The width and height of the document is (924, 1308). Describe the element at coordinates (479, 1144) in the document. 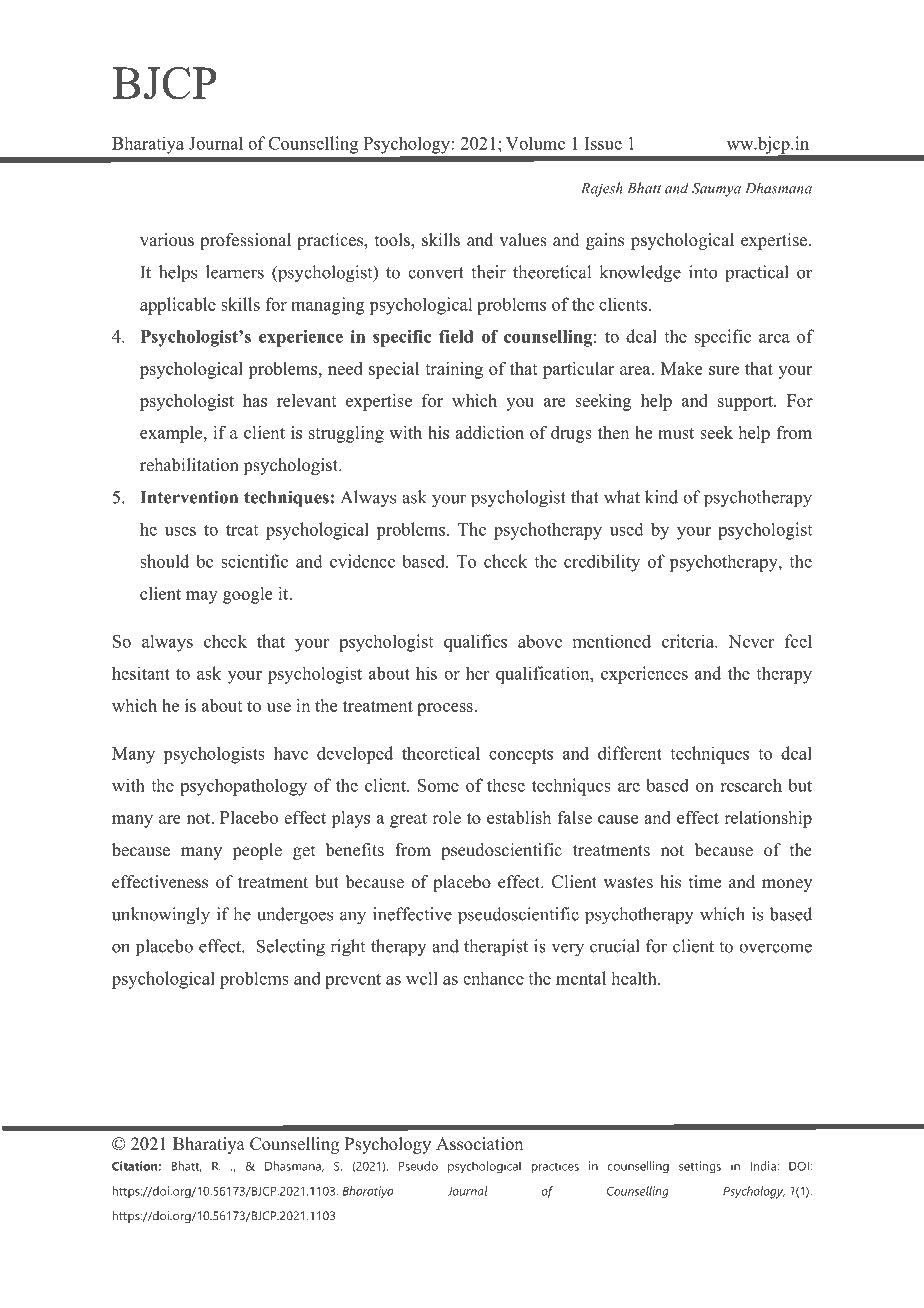

I see `Association` at that location.
